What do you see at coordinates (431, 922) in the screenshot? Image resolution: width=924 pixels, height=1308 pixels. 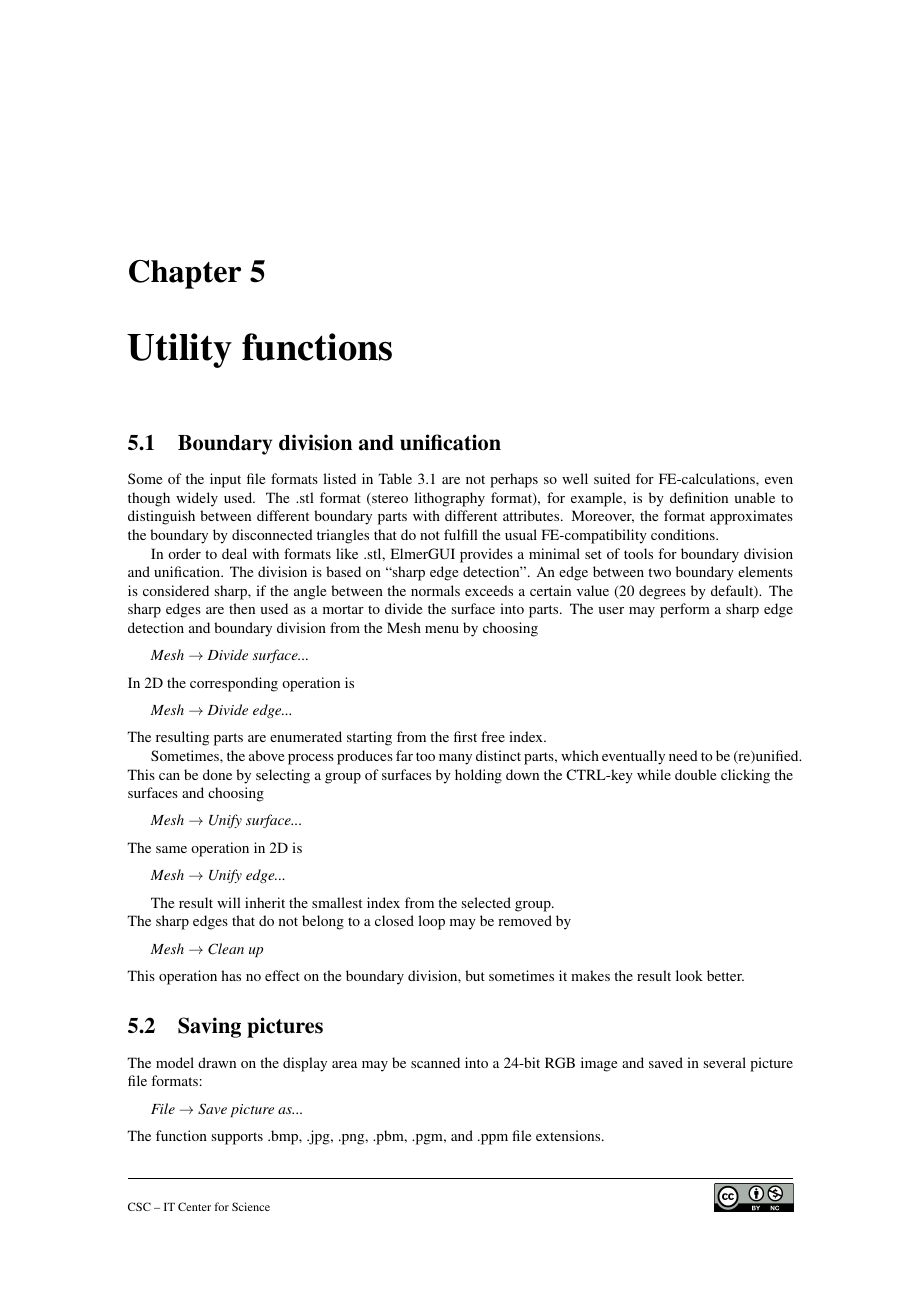 I see `loop` at bounding box center [431, 922].
